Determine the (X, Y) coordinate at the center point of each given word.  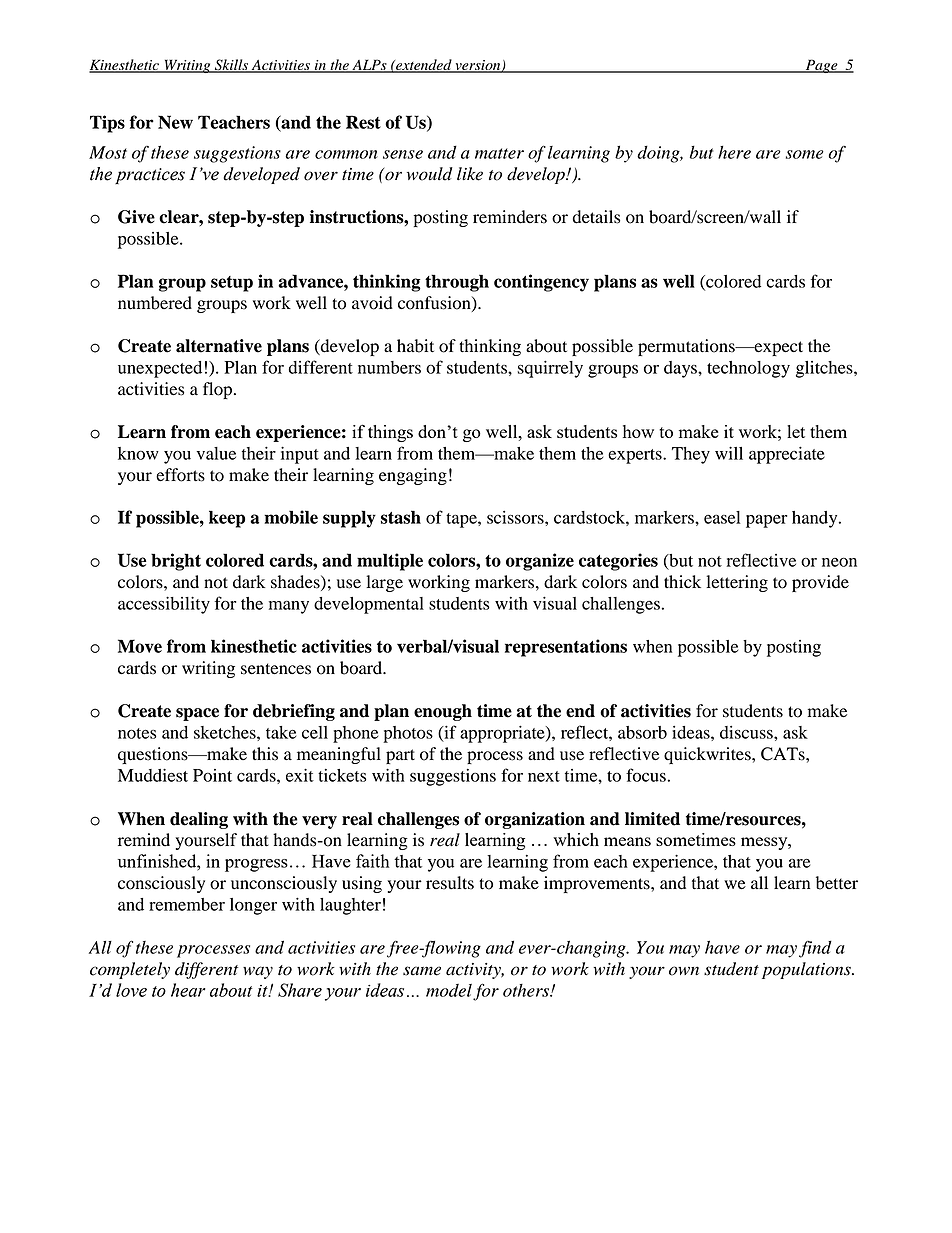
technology (748, 369)
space (197, 714)
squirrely (550, 369)
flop (217, 390)
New (175, 122)
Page (821, 66)
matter (499, 153)
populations (807, 970)
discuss (747, 732)
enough (443, 712)
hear (188, 990)
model (449, 990)
